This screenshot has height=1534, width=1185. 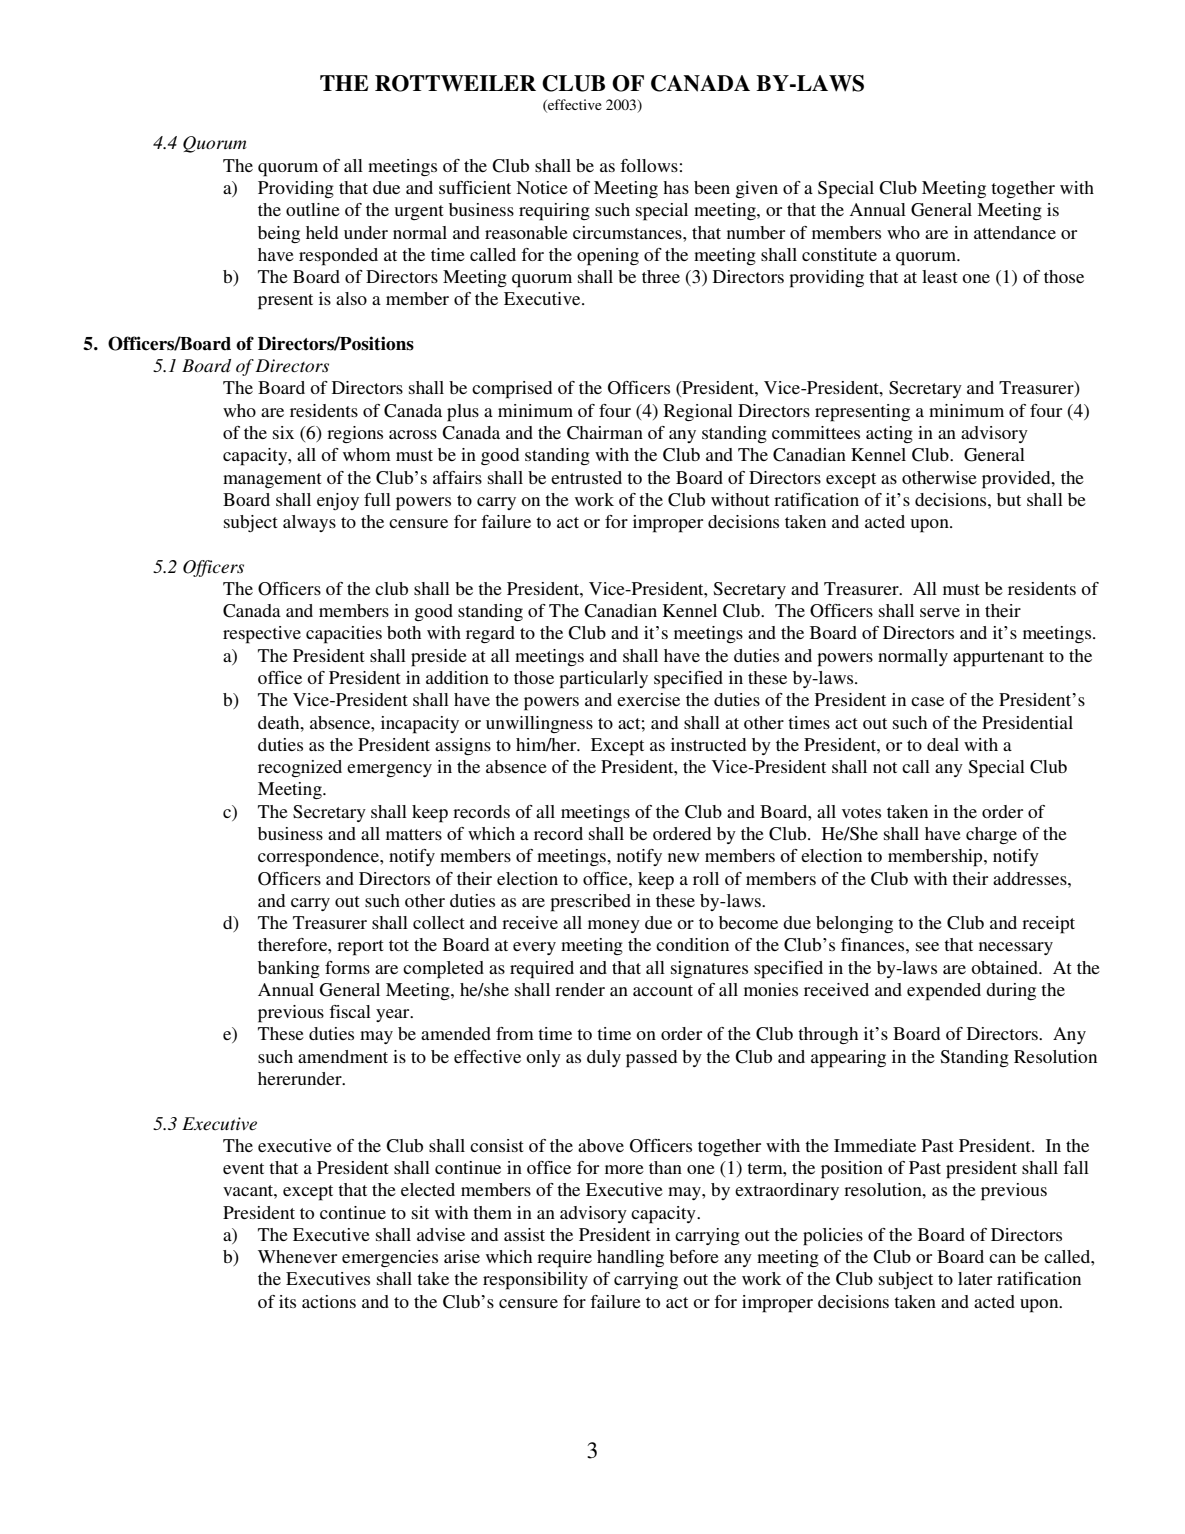 What do you see at coordinates (698, 412) in the screenshot?
I see `Regional` at bounding box center [698, 412].
